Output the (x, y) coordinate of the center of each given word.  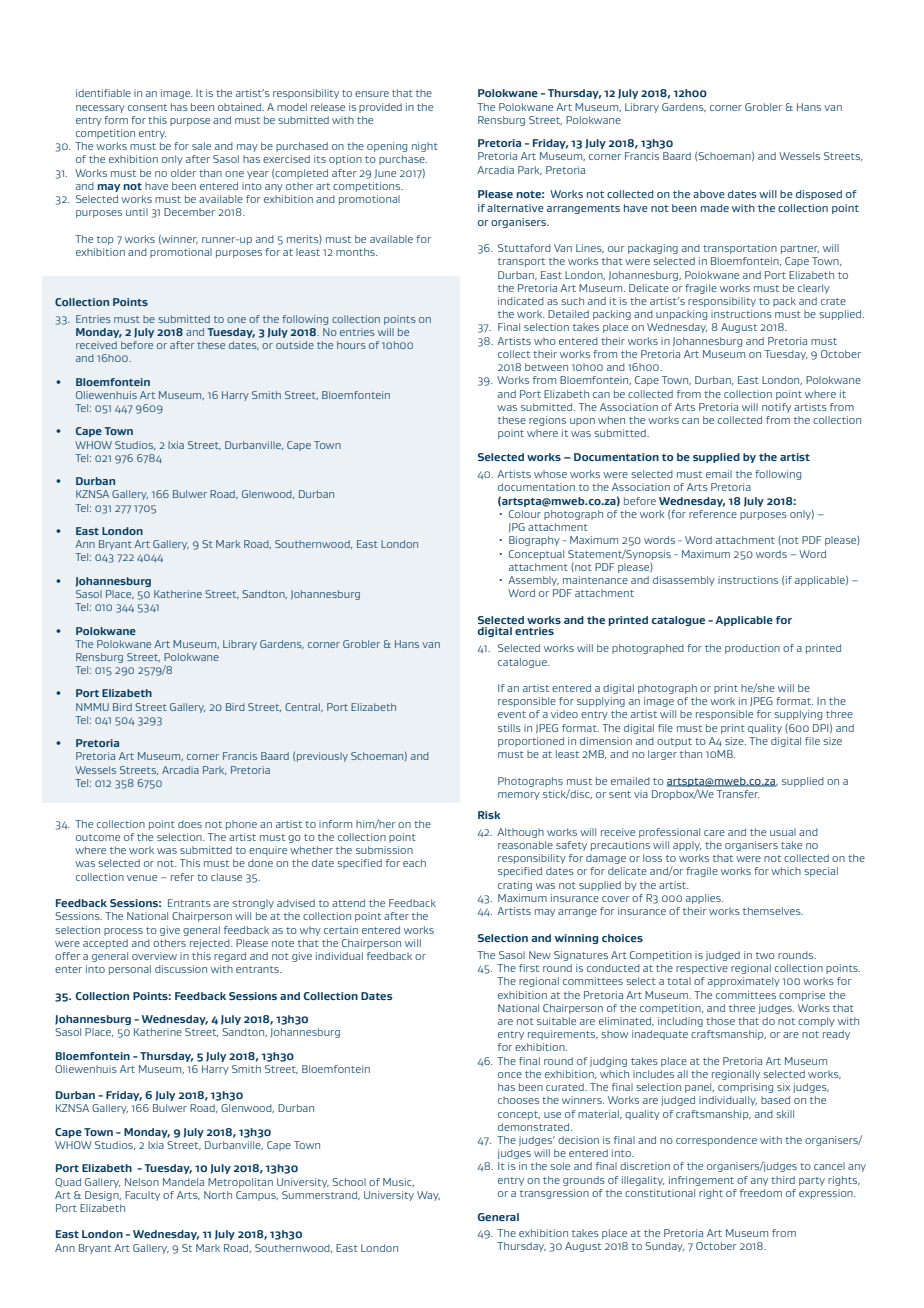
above (709, 194)
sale (201, 146)
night (425, 147)
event (512, 714)
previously (322, 757)
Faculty (142, 1196)
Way (428, 1196)
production (752, 649)
